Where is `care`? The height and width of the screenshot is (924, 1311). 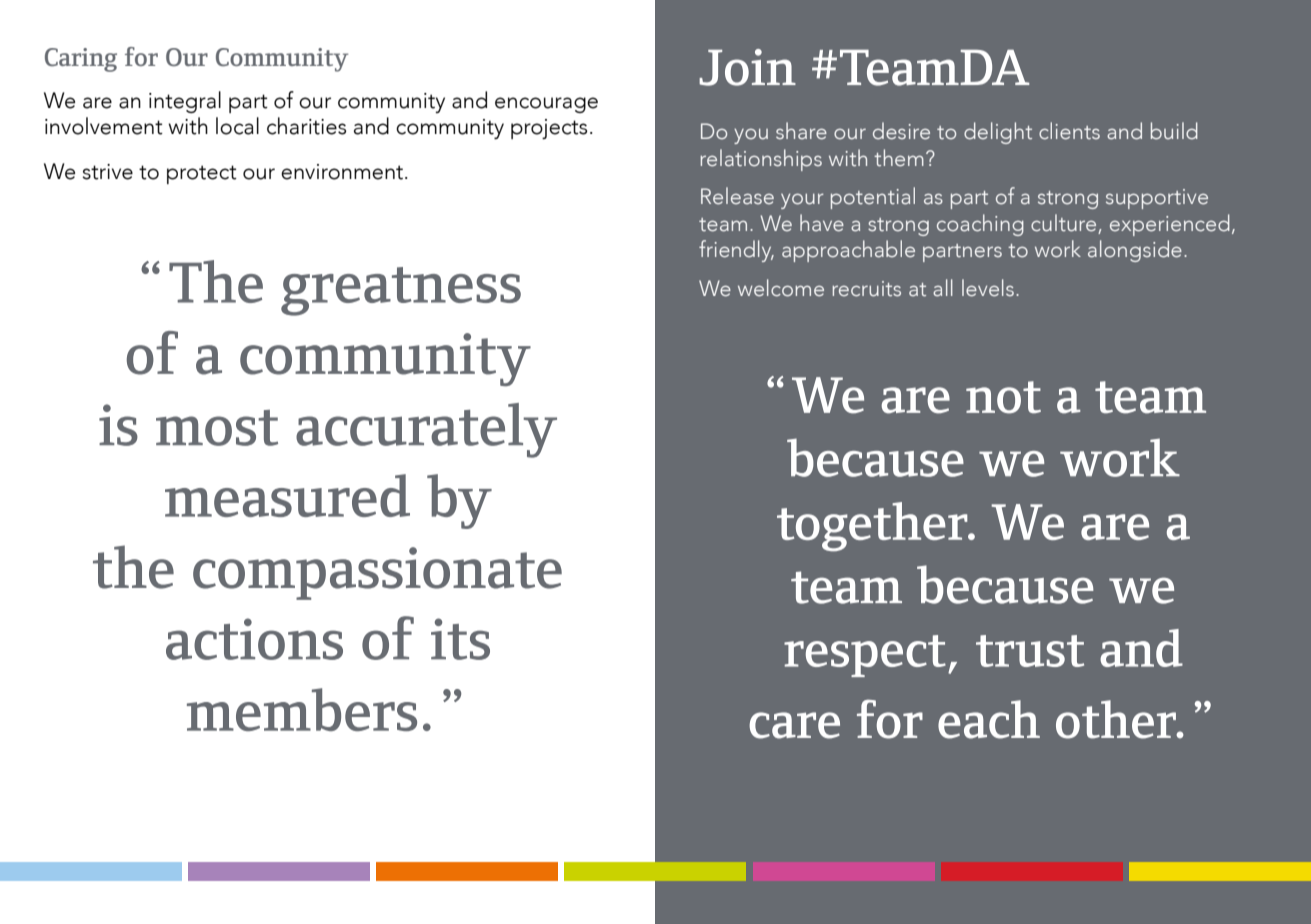 care is located at coordinates (794, 725).
